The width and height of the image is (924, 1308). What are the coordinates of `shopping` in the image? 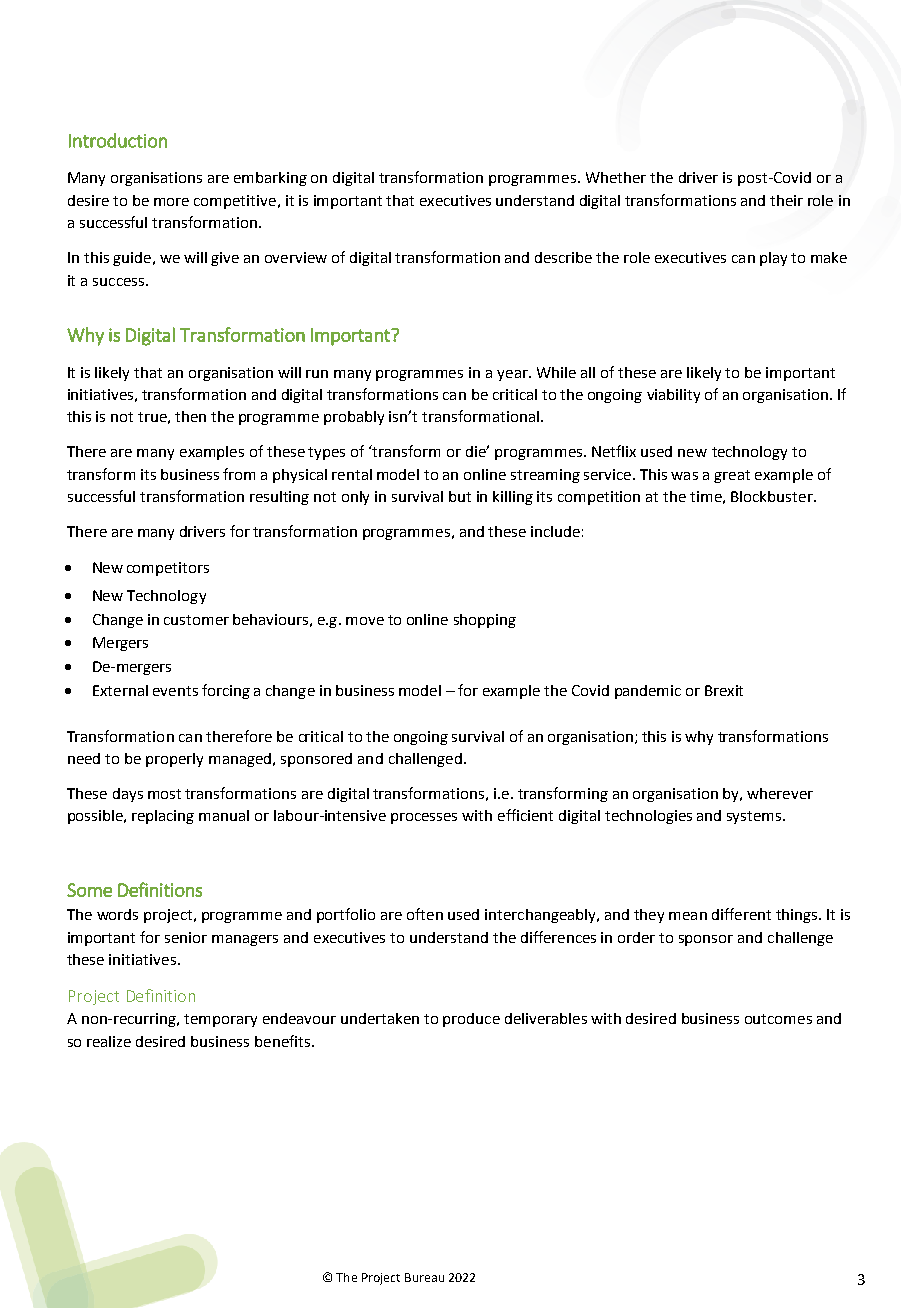 It's located at (485, 621).
